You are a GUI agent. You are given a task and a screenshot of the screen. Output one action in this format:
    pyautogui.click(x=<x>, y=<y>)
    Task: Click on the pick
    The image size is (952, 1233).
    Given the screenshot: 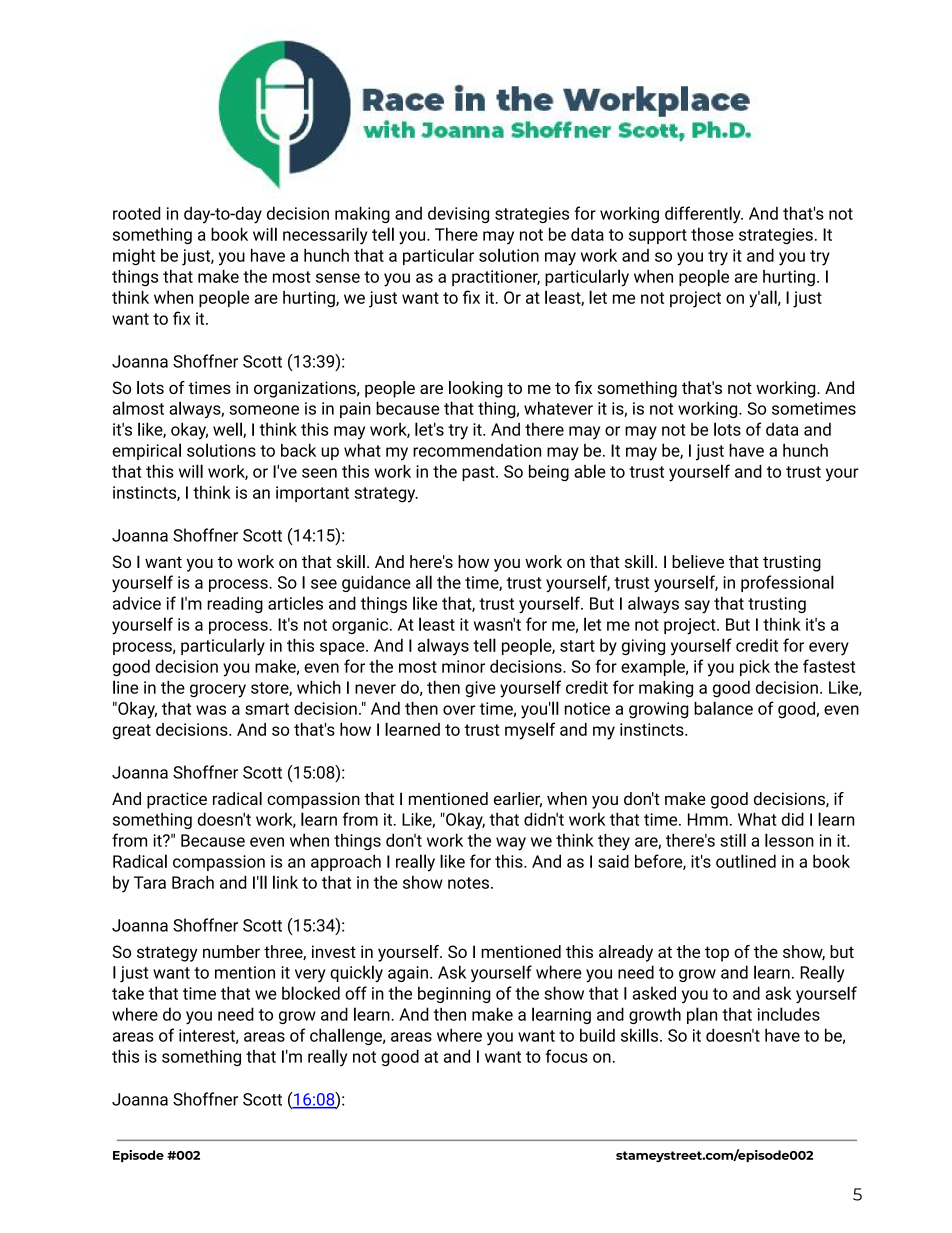 What is the action you would take?
    pyautogui.click(x=755, y=667)
